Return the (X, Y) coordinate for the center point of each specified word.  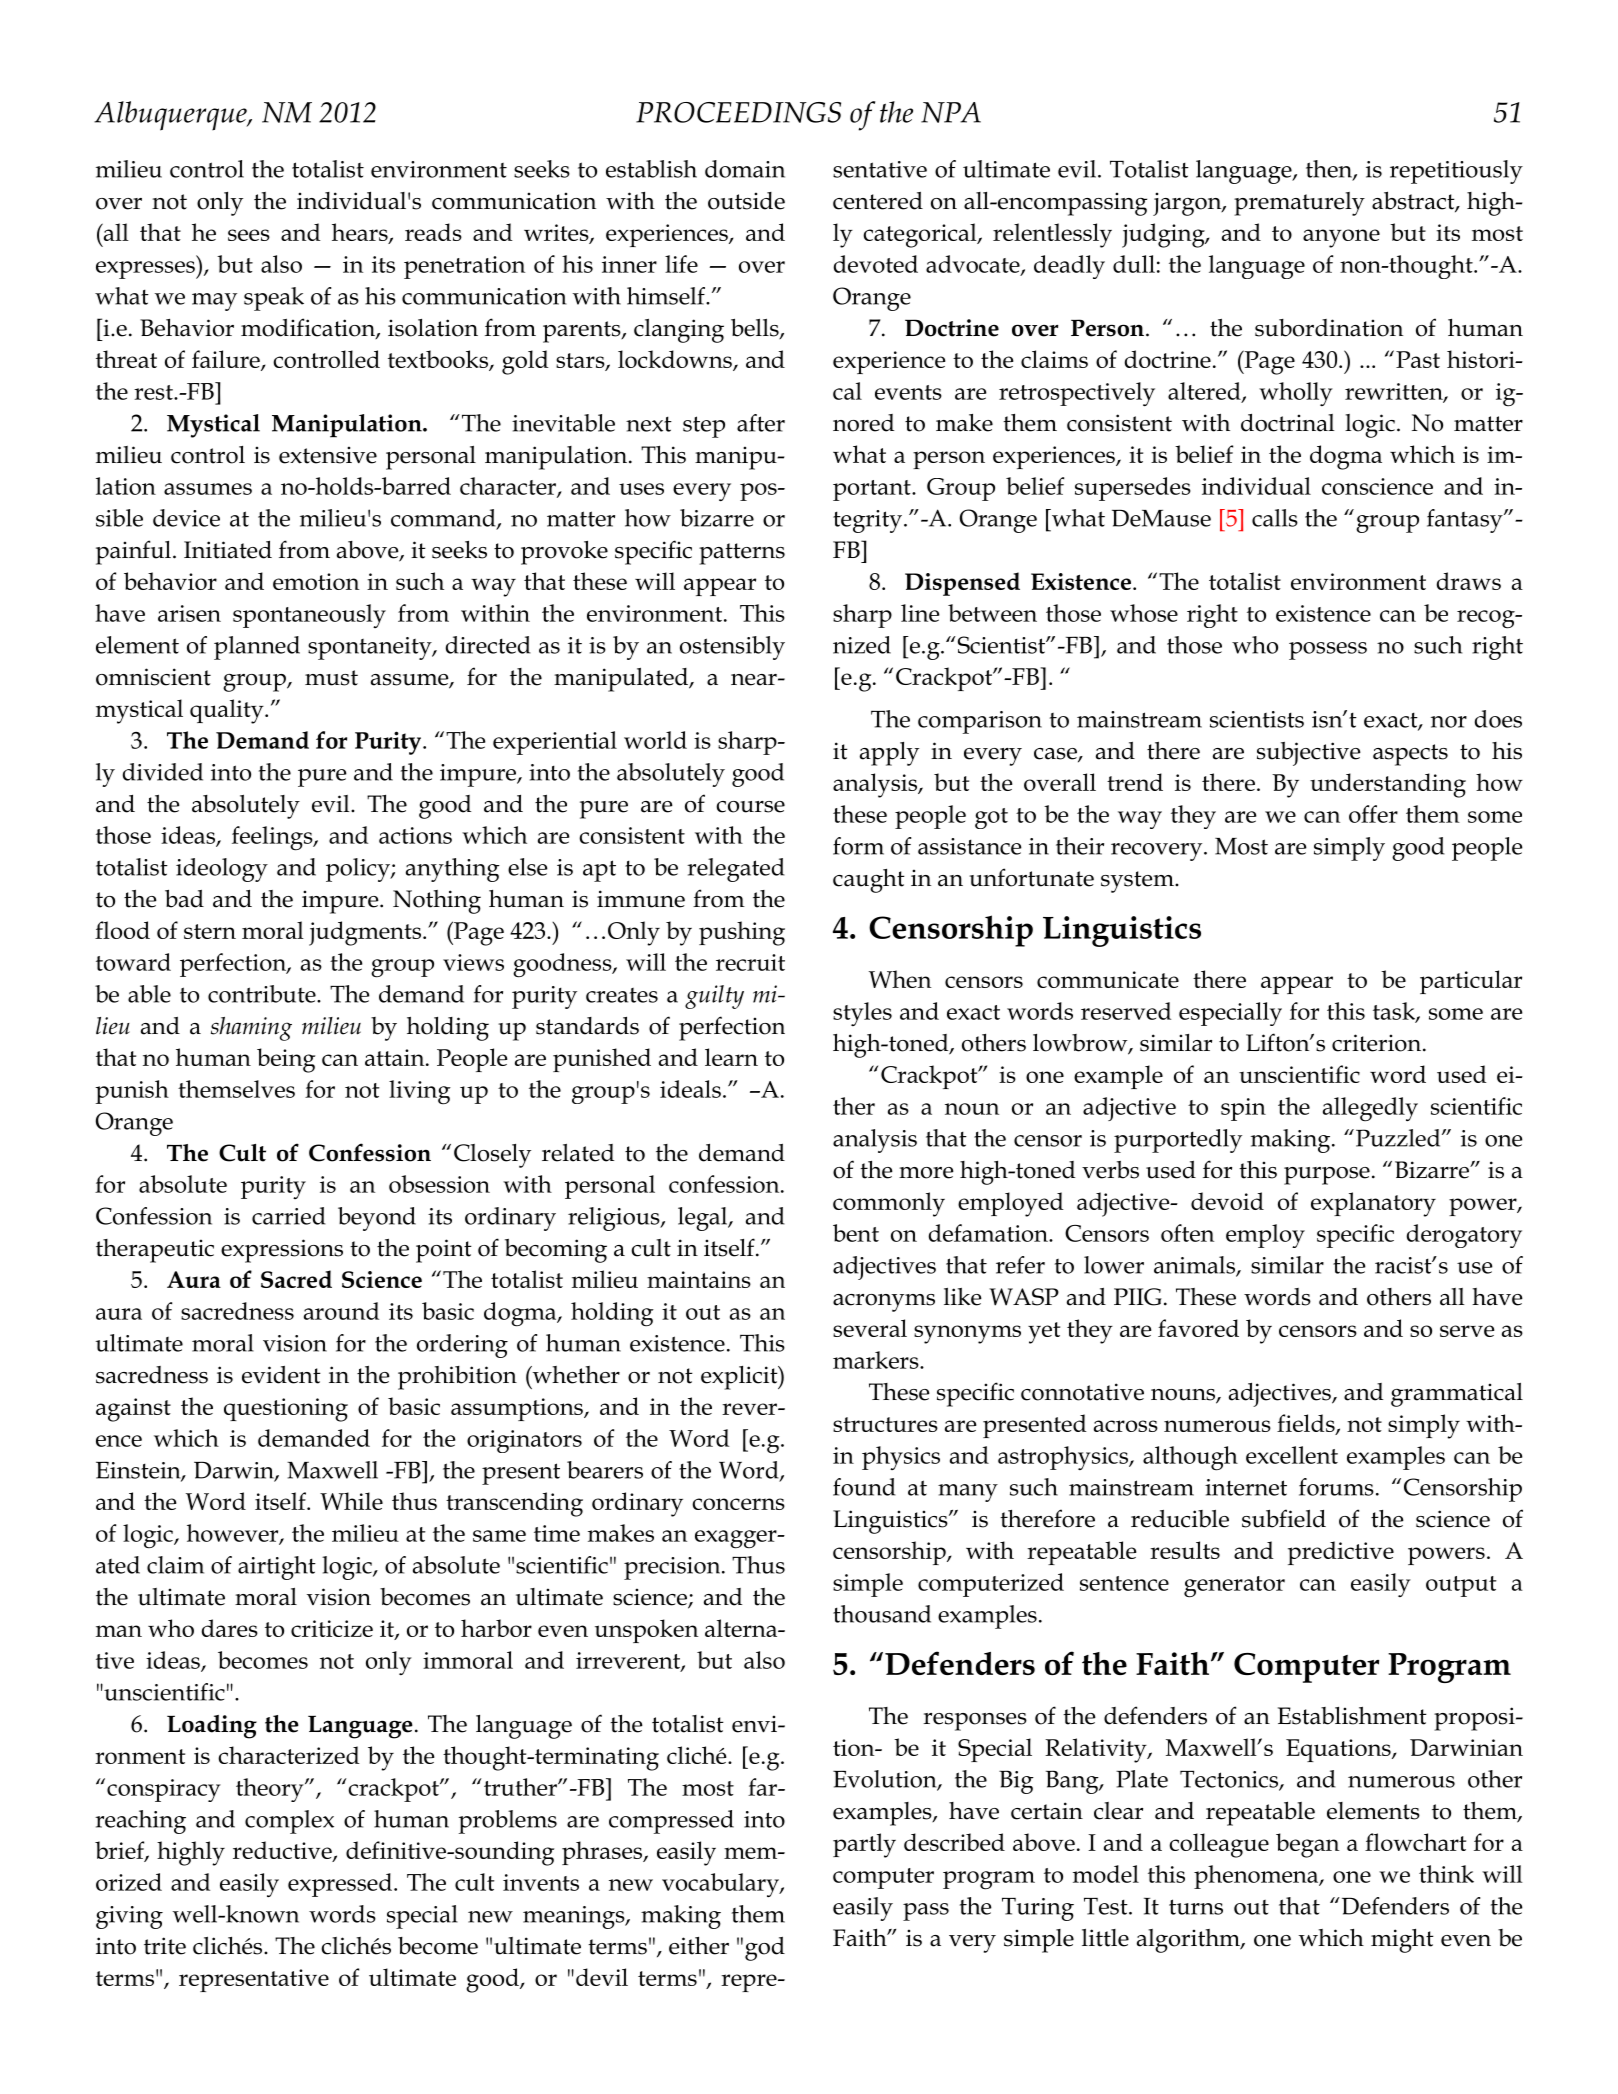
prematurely (1299, 204)
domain (745, 169)
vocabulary (721, 1885)
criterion (1378, 1043)
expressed (340, 1885)
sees (249, 235)
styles (862, 1014)
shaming (251, 1029)
